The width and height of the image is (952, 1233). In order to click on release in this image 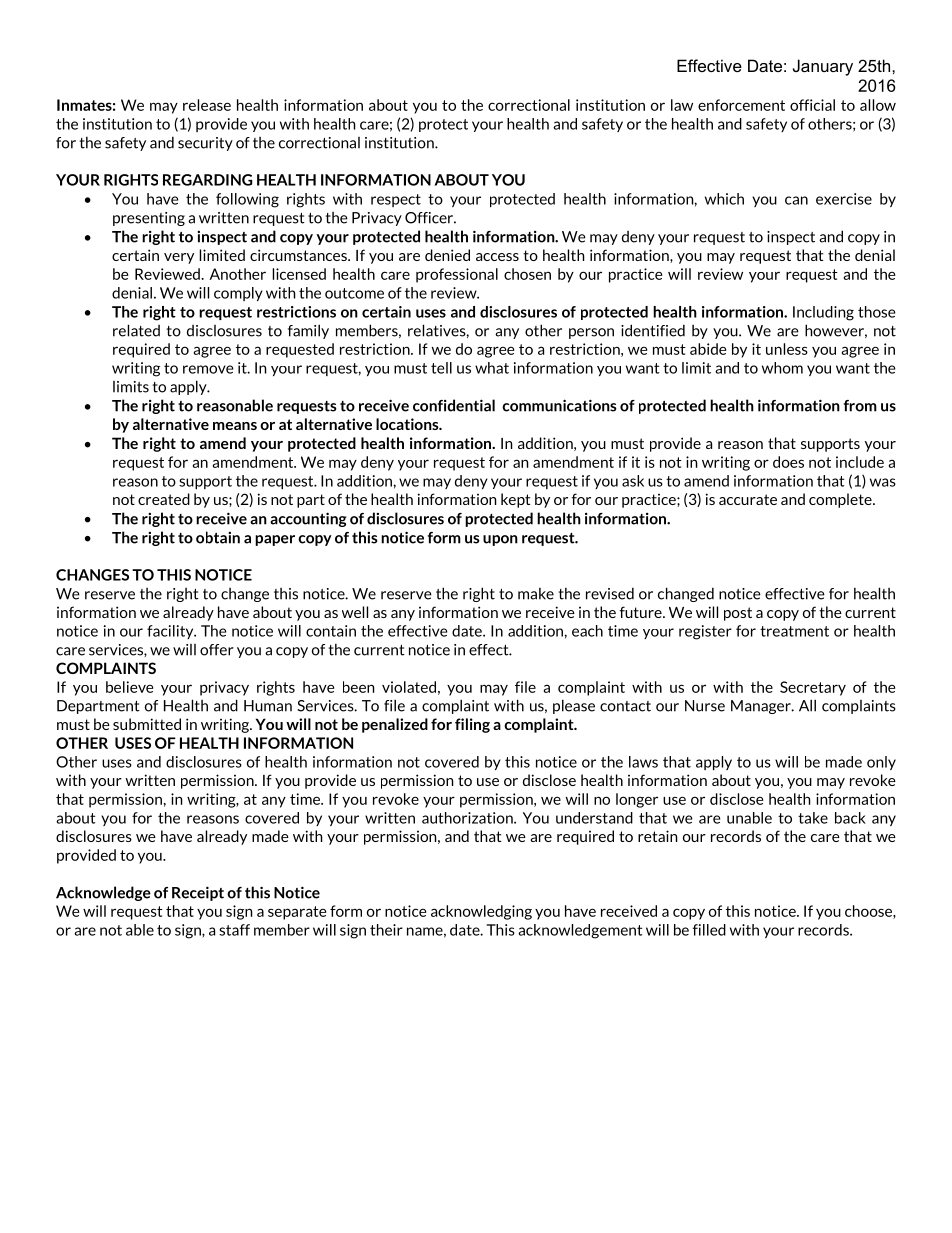, I will do `click(207, 105)`.
